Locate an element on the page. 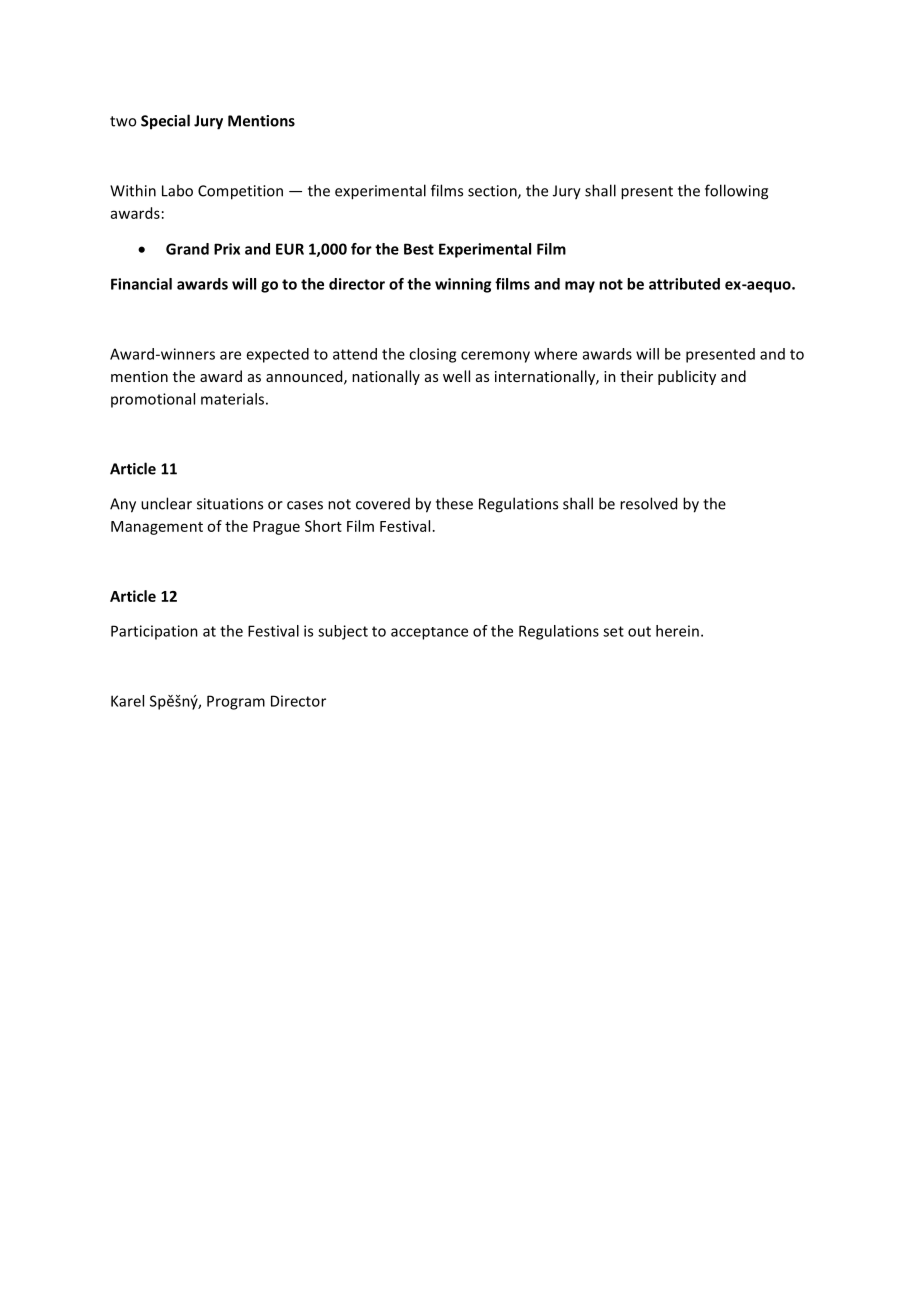  herein is located at coordinates (677, 631).
